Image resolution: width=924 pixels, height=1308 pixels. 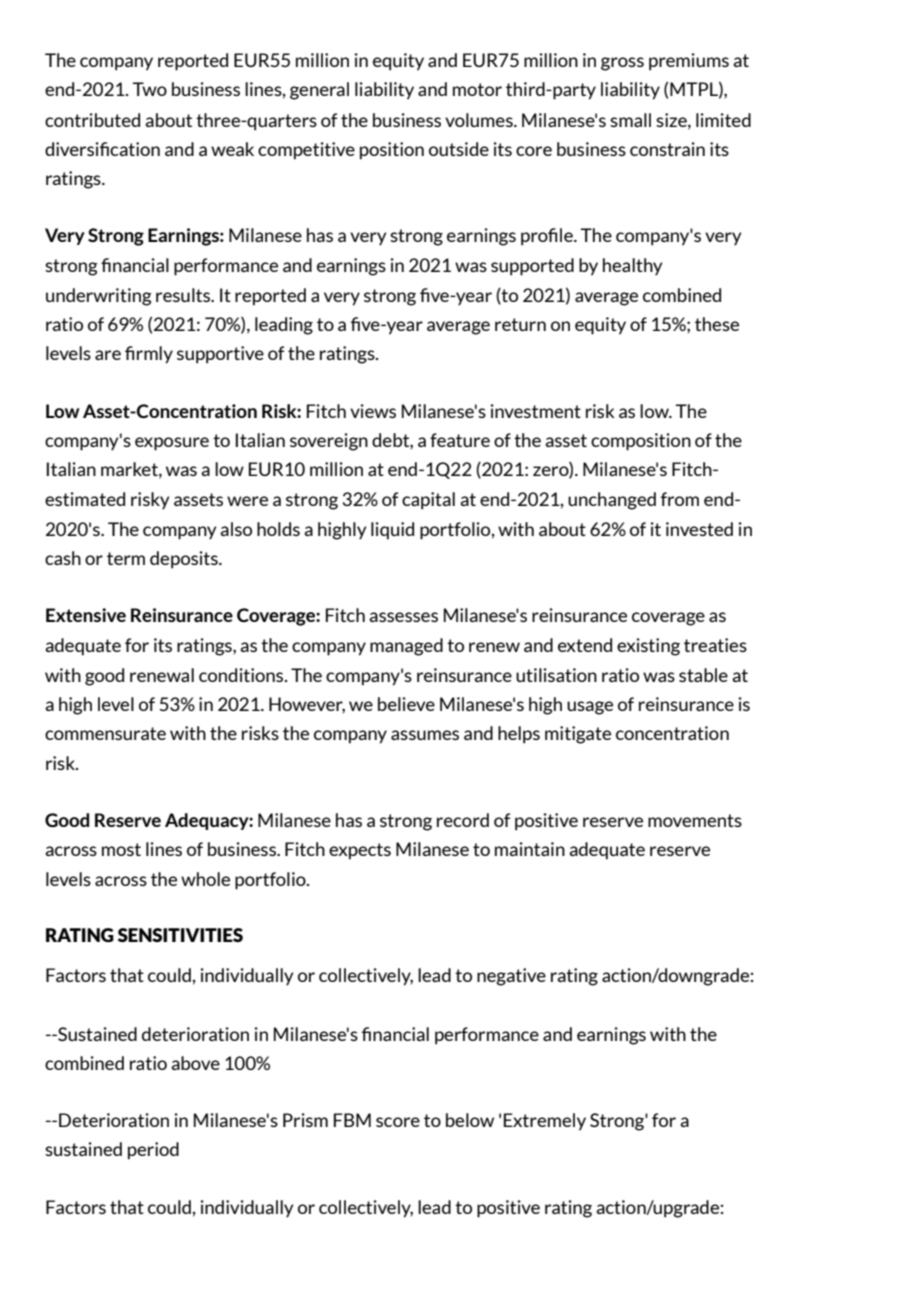 I want to click on Extremely, so click(x=545, y=1122).
